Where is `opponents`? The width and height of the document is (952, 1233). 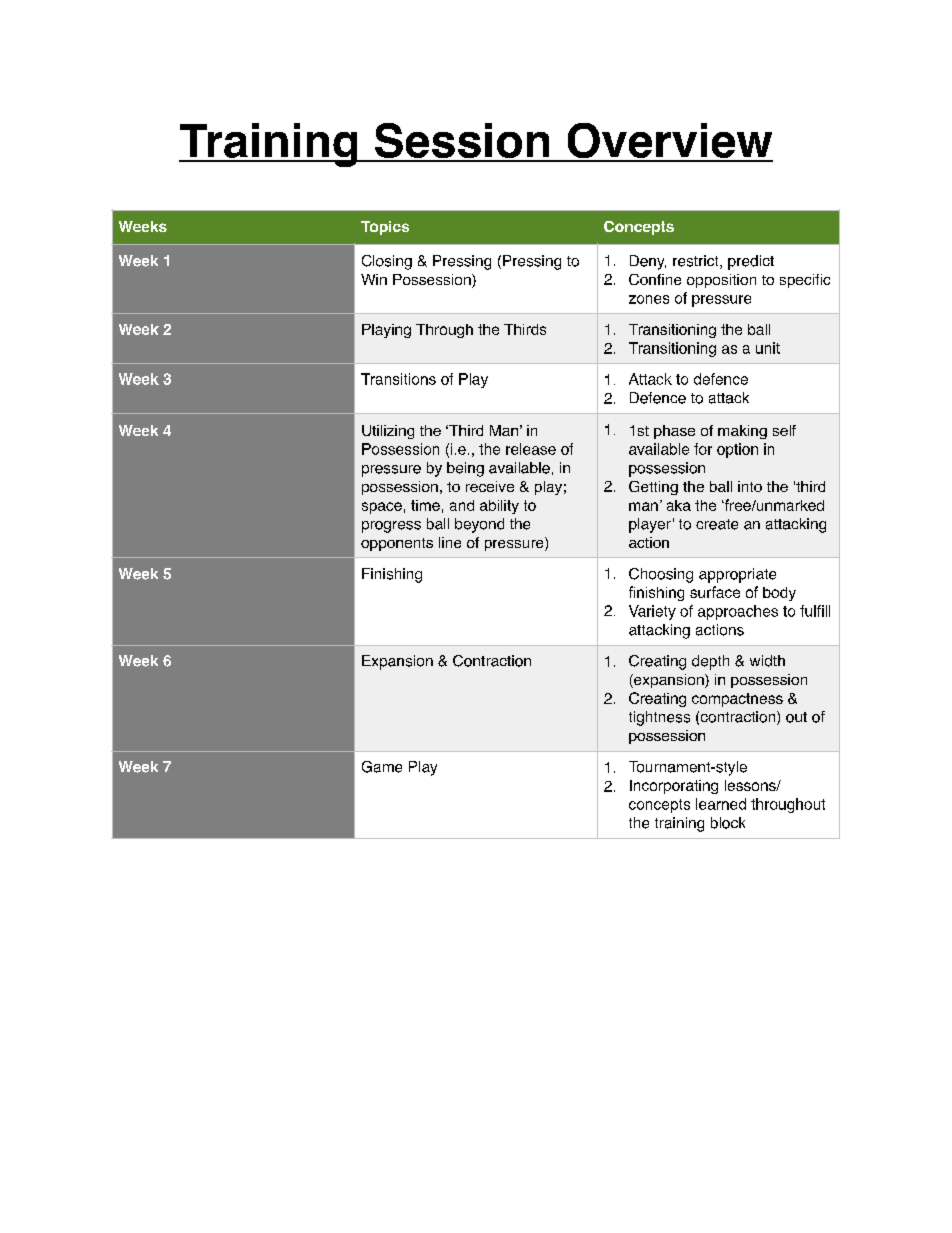
opponents is located at coordinates (397, 544).
